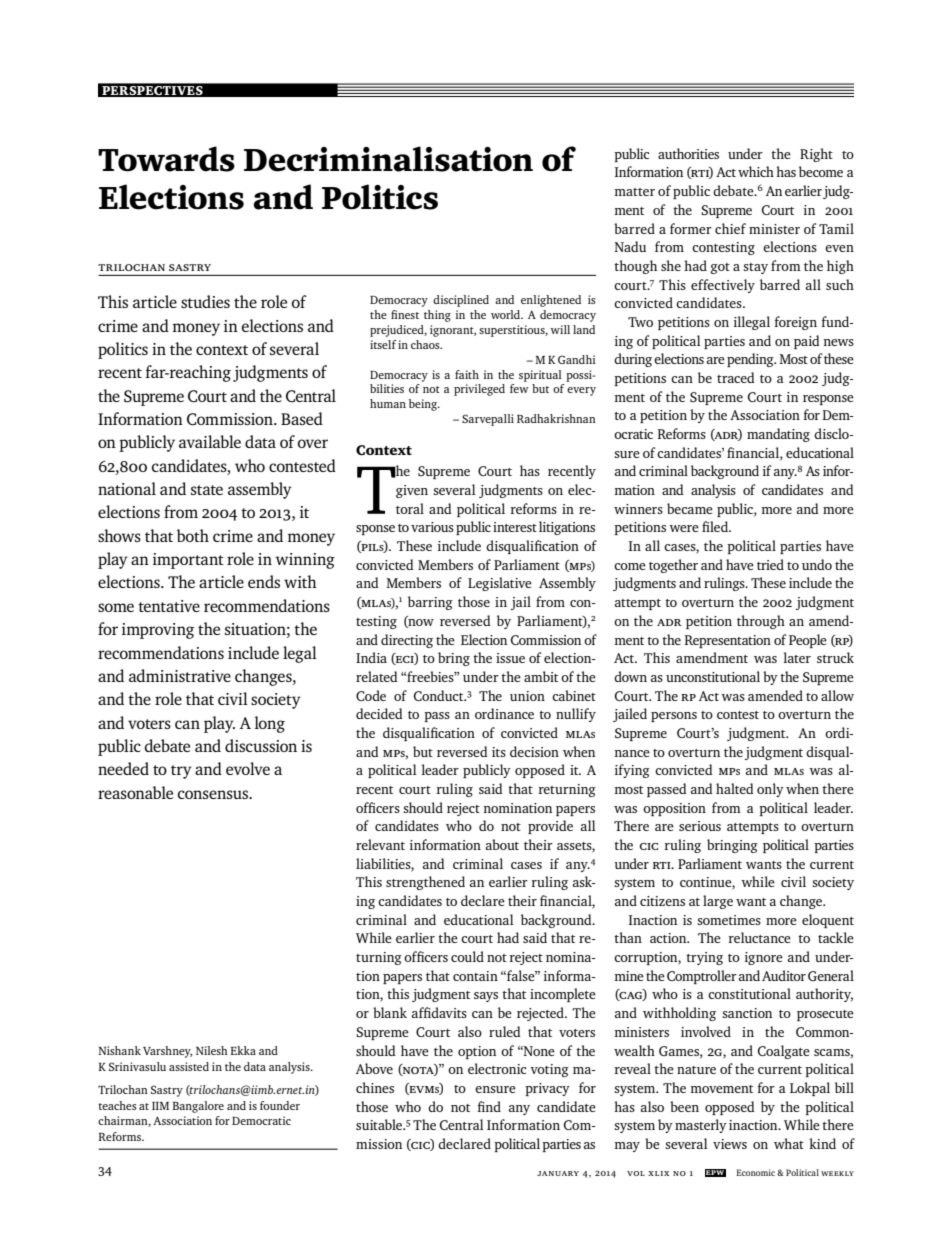 The image size is (952, 1233). What do you see at coordinates (635, 192) in the screenshot?
I see `matter` at bounding box center [635, 192].
